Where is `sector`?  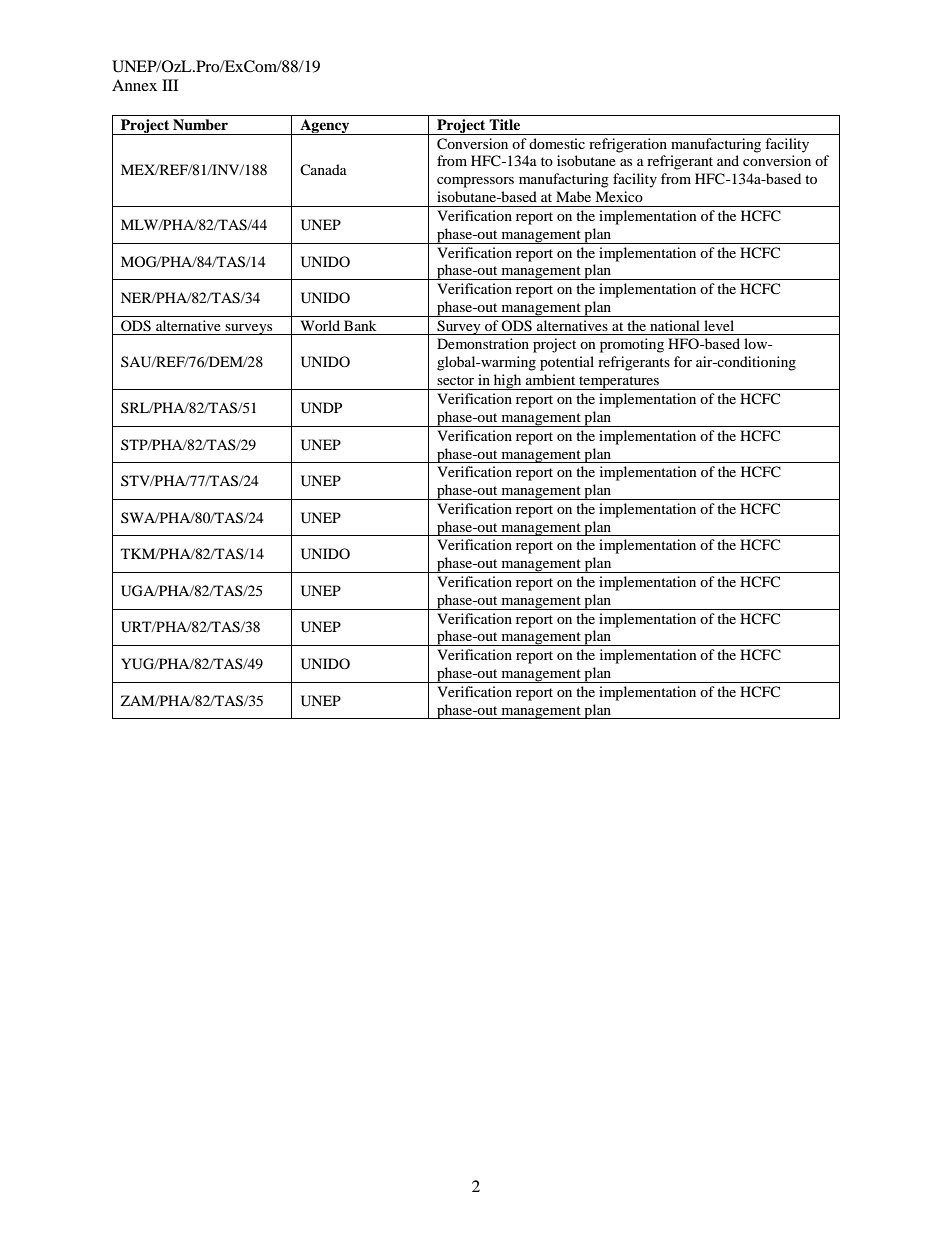 sector is located at coordinates (455, 380).
